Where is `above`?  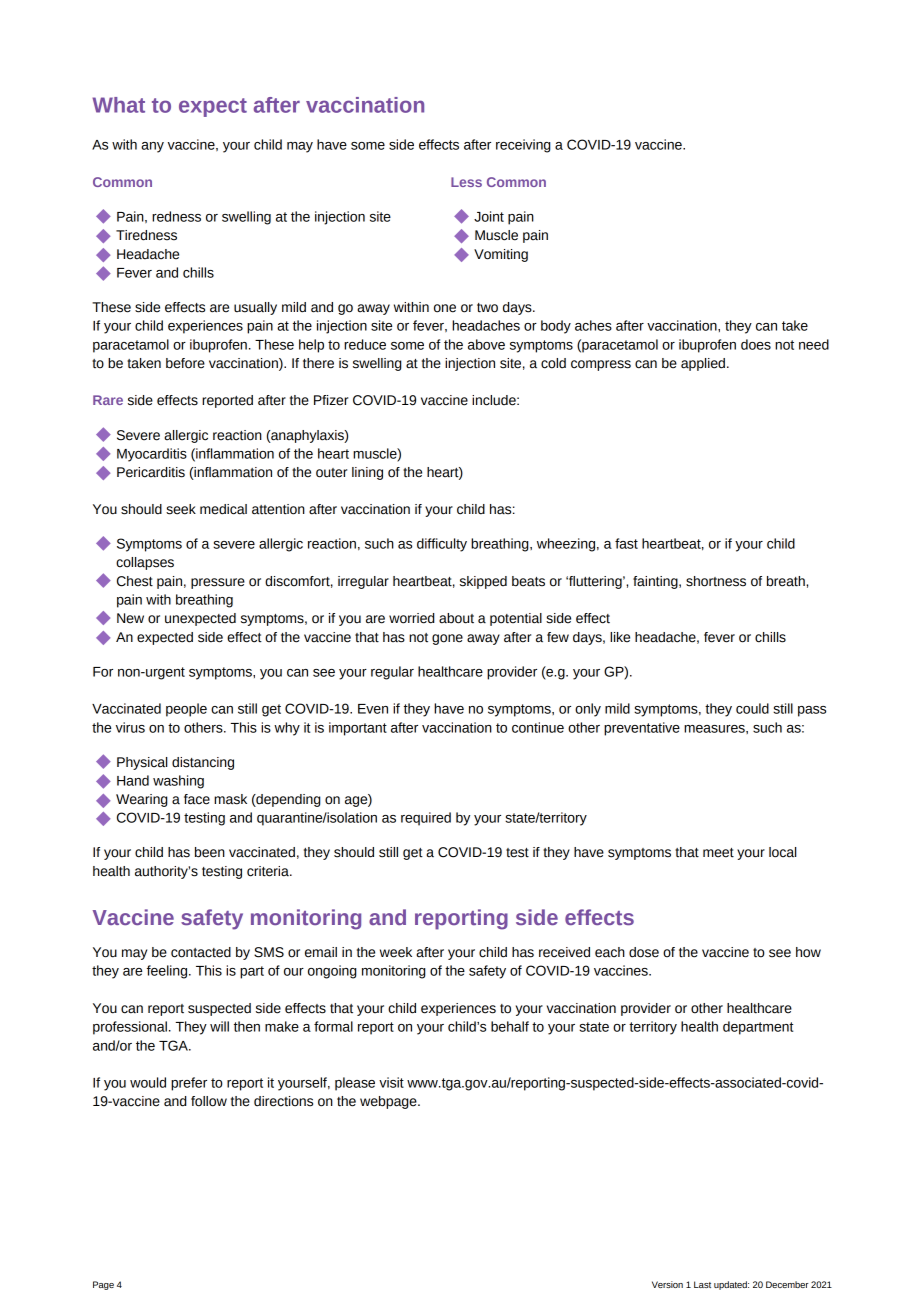
above is located at coordinates (486, 344).
